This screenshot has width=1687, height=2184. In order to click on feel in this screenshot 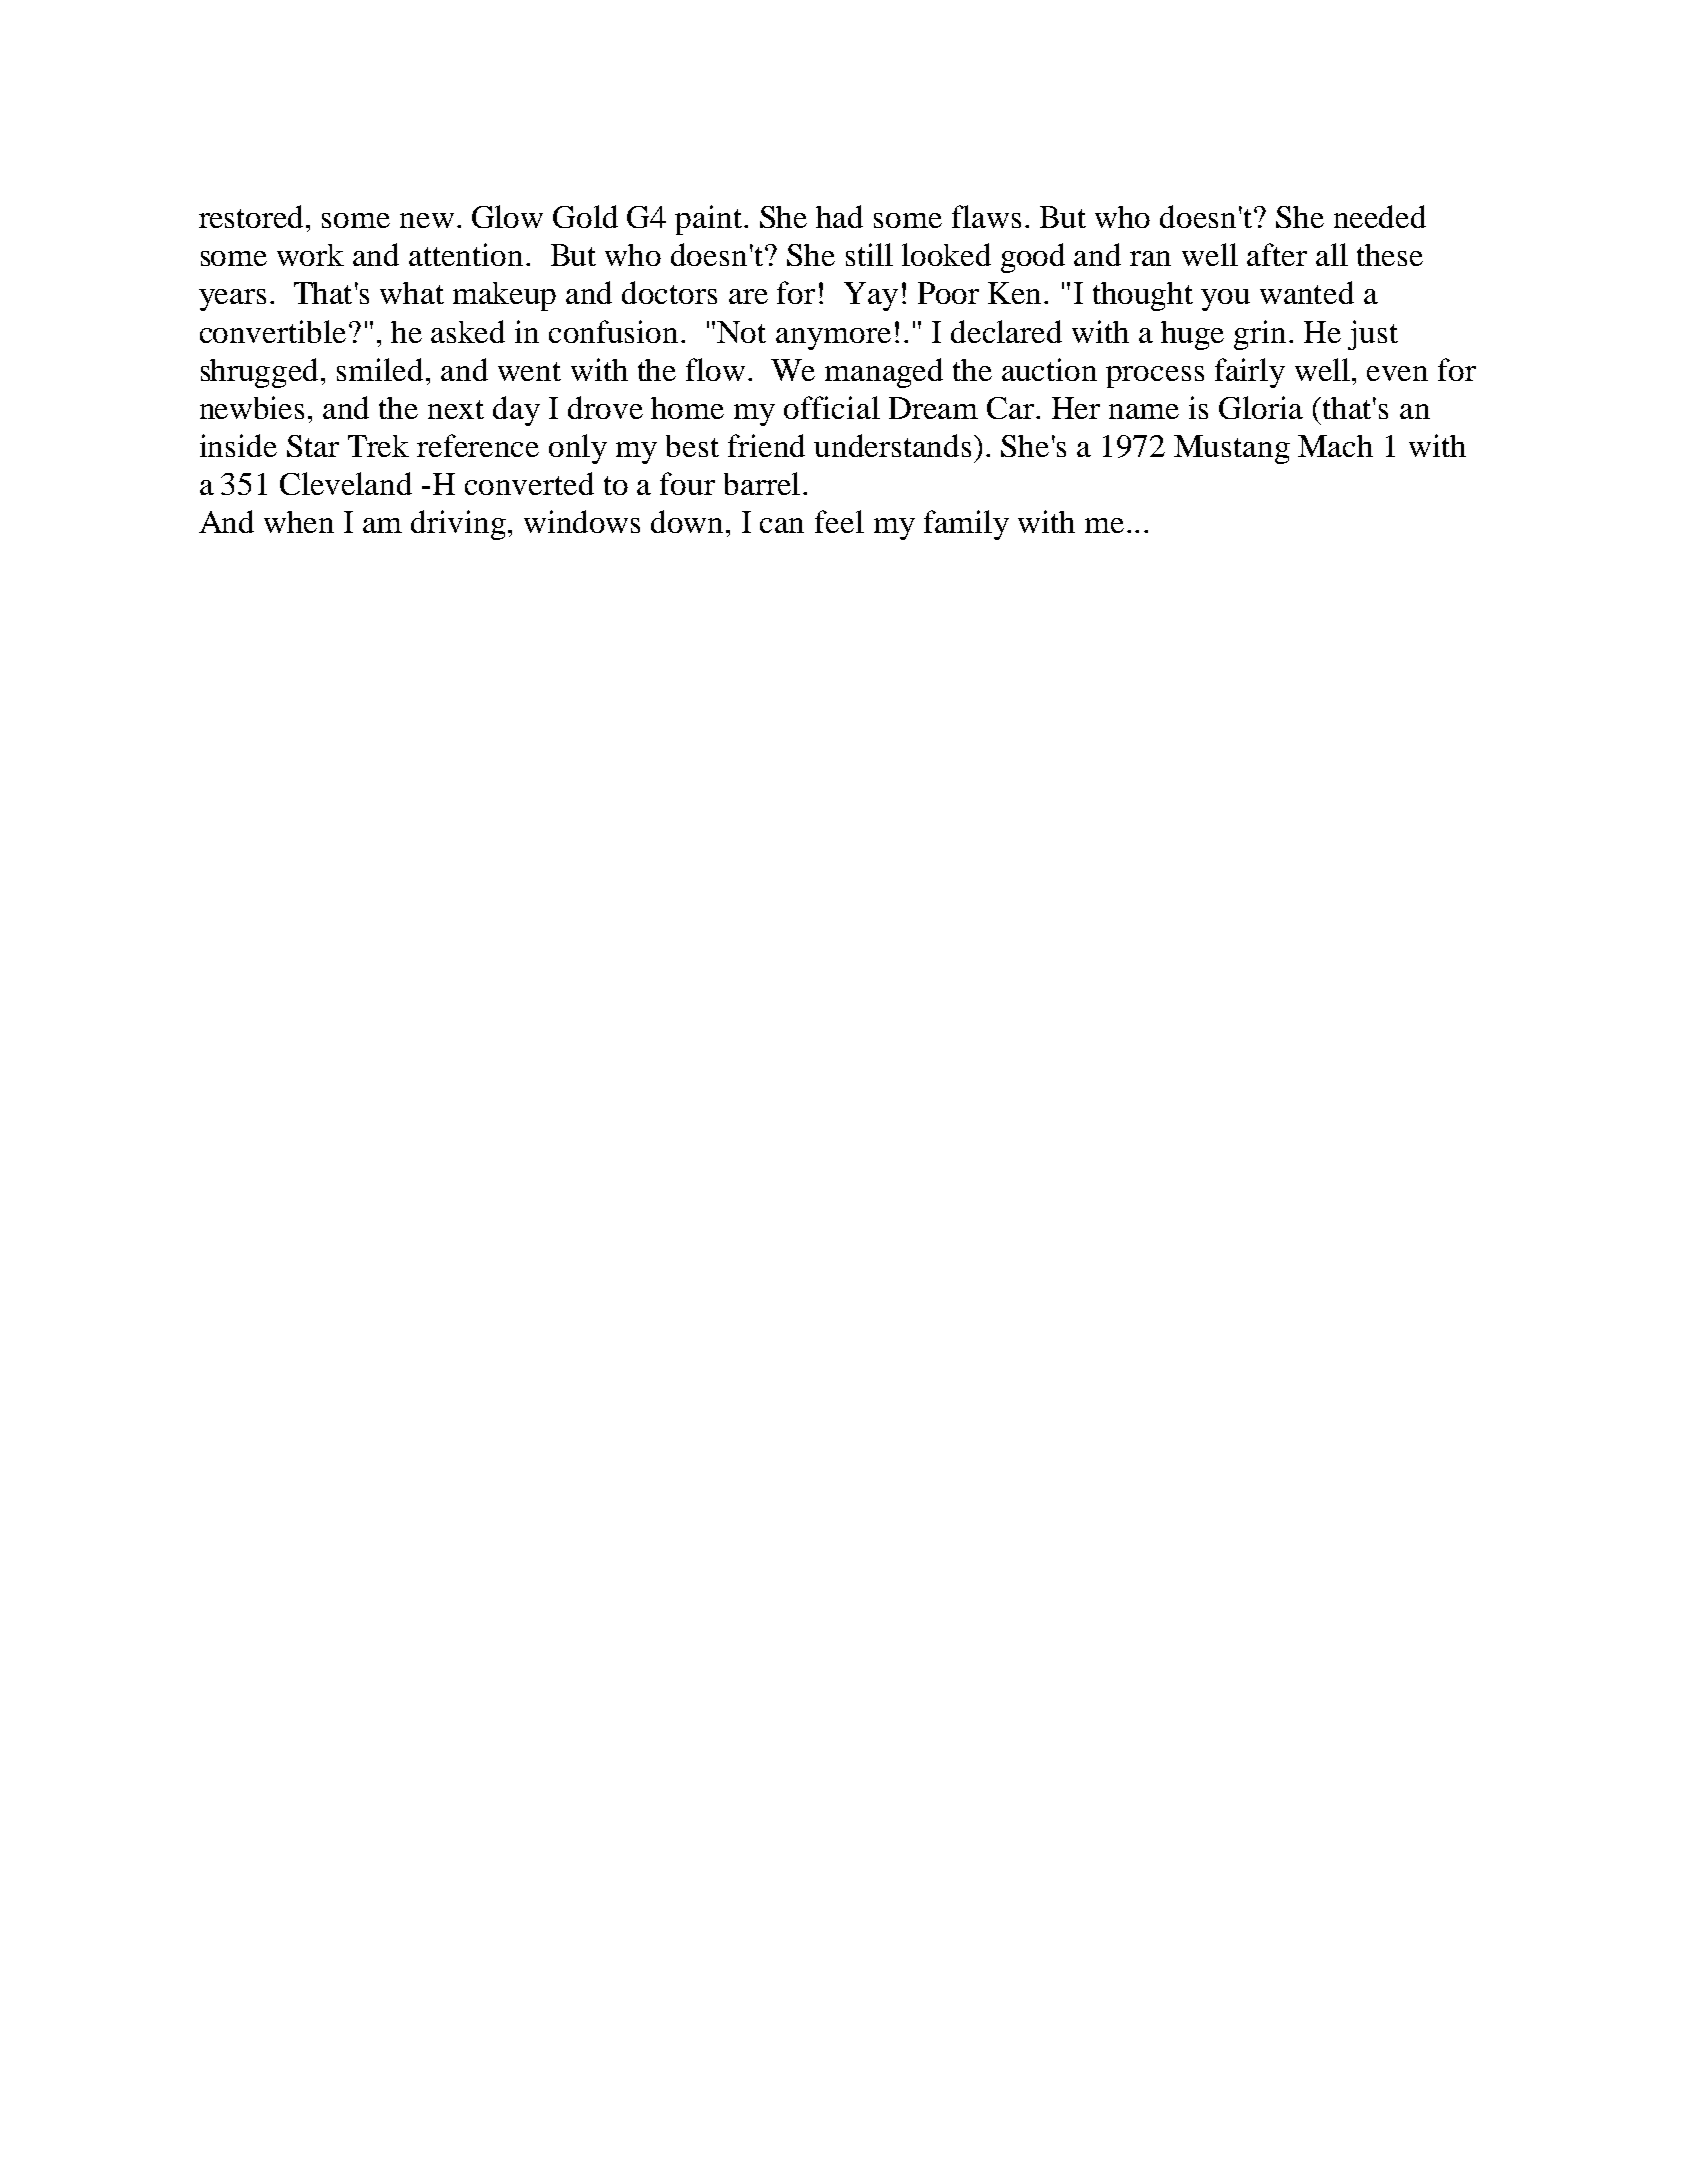, I will do `click(839, 521)`.
